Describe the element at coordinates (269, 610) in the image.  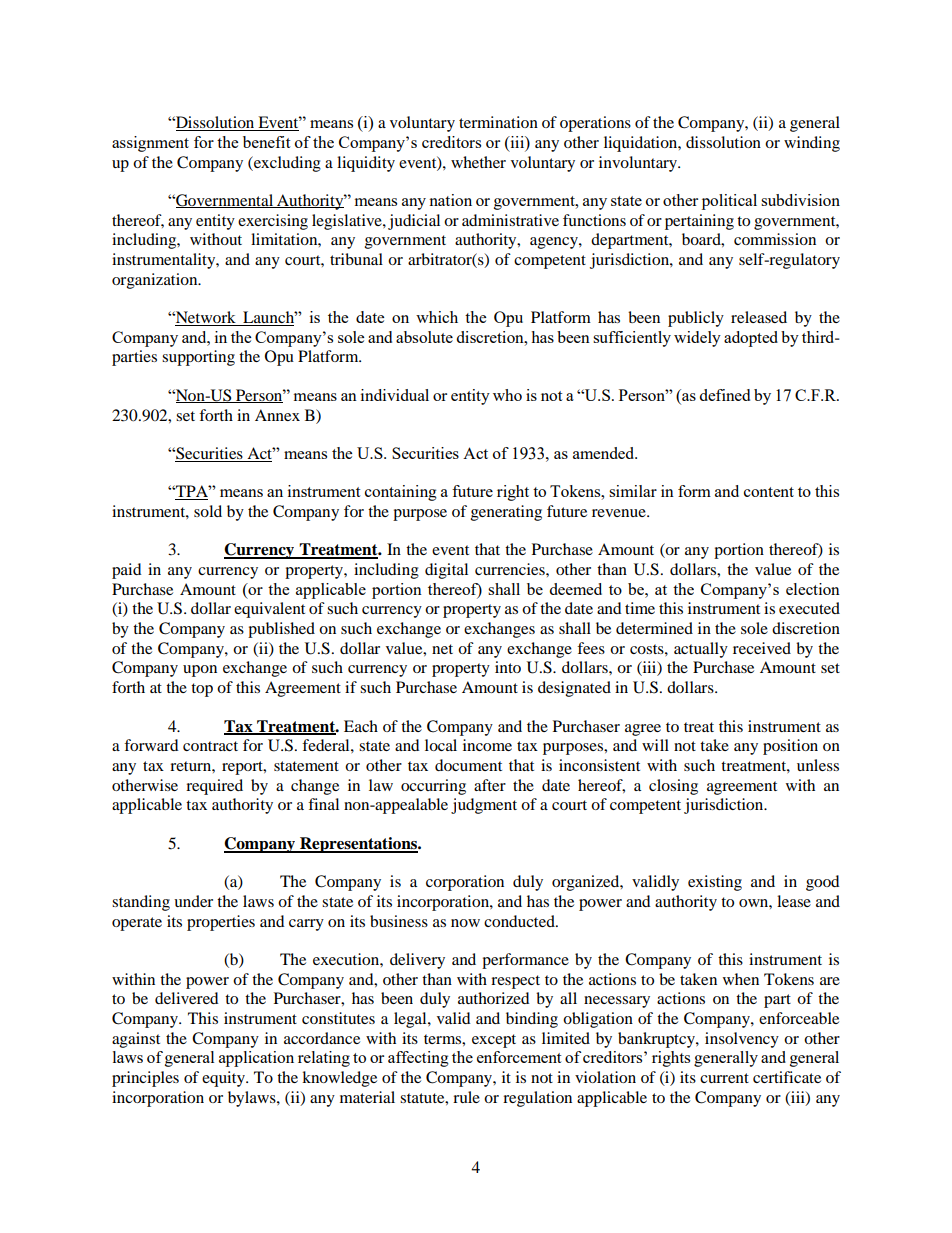
I see `equivalent` at that location.
